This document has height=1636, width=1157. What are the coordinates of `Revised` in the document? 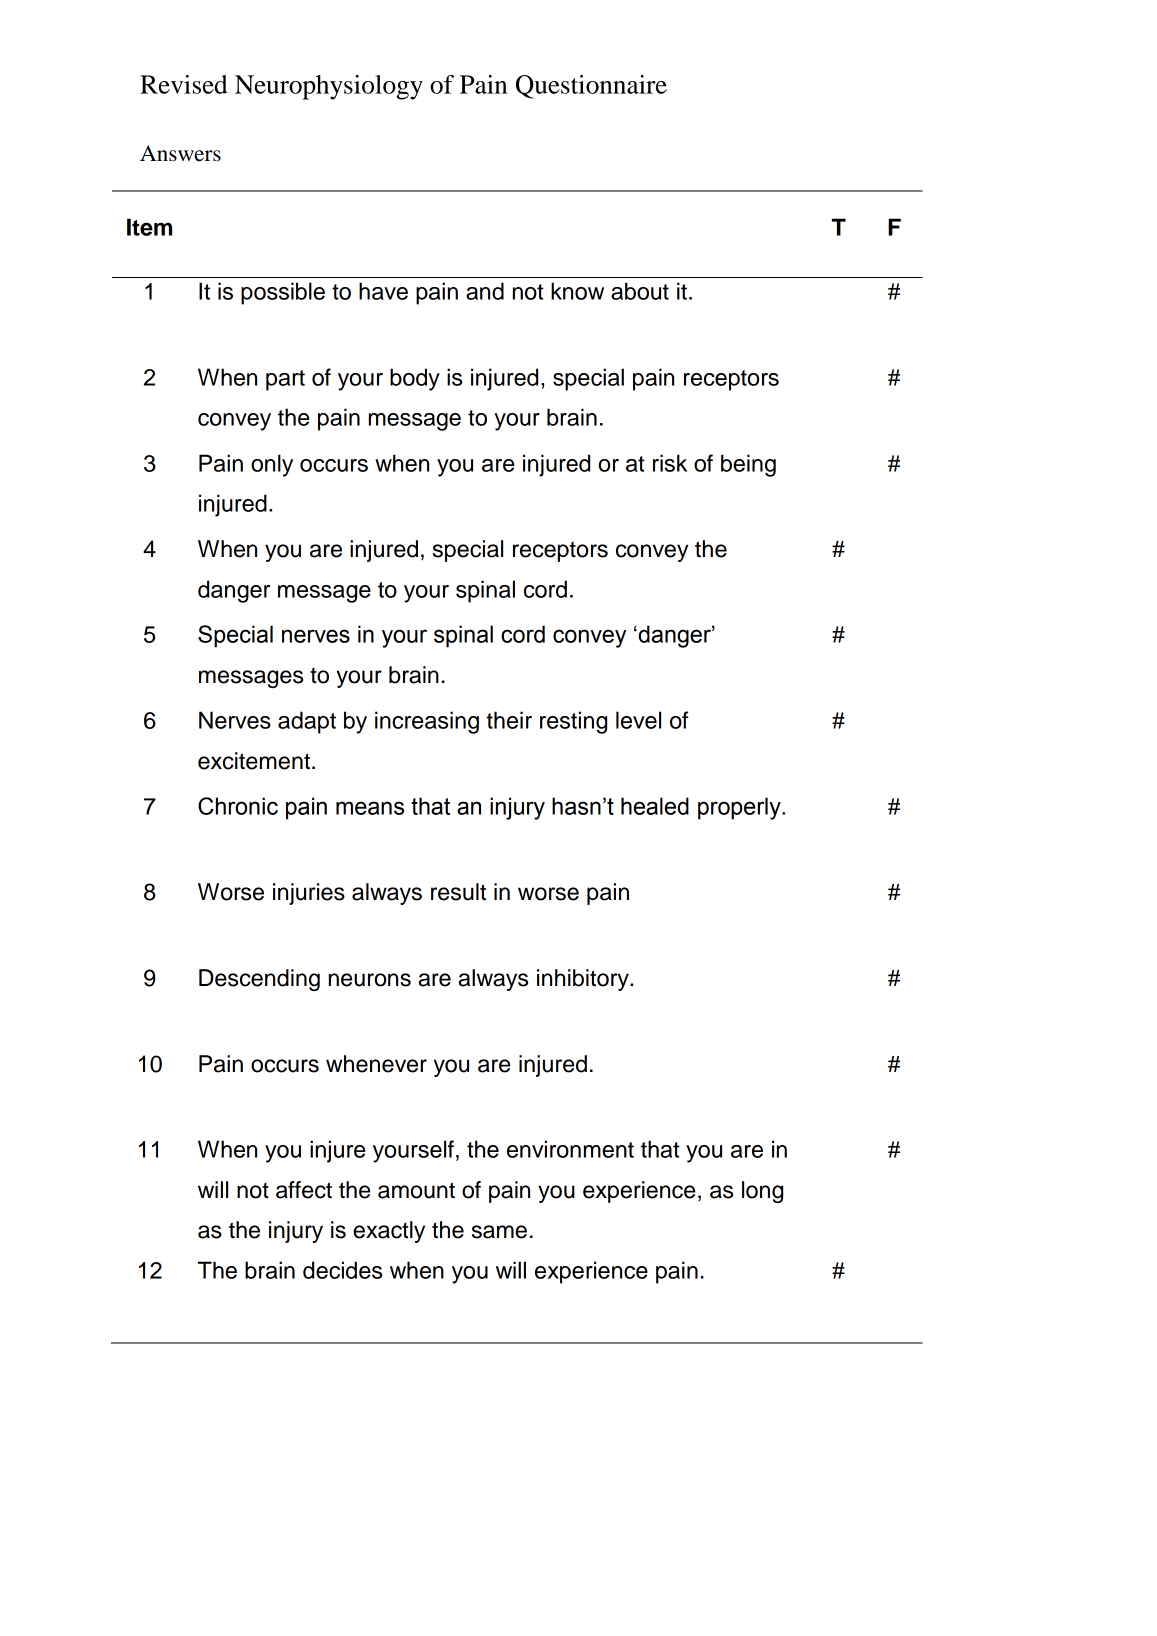 It's located at (184, 84).
